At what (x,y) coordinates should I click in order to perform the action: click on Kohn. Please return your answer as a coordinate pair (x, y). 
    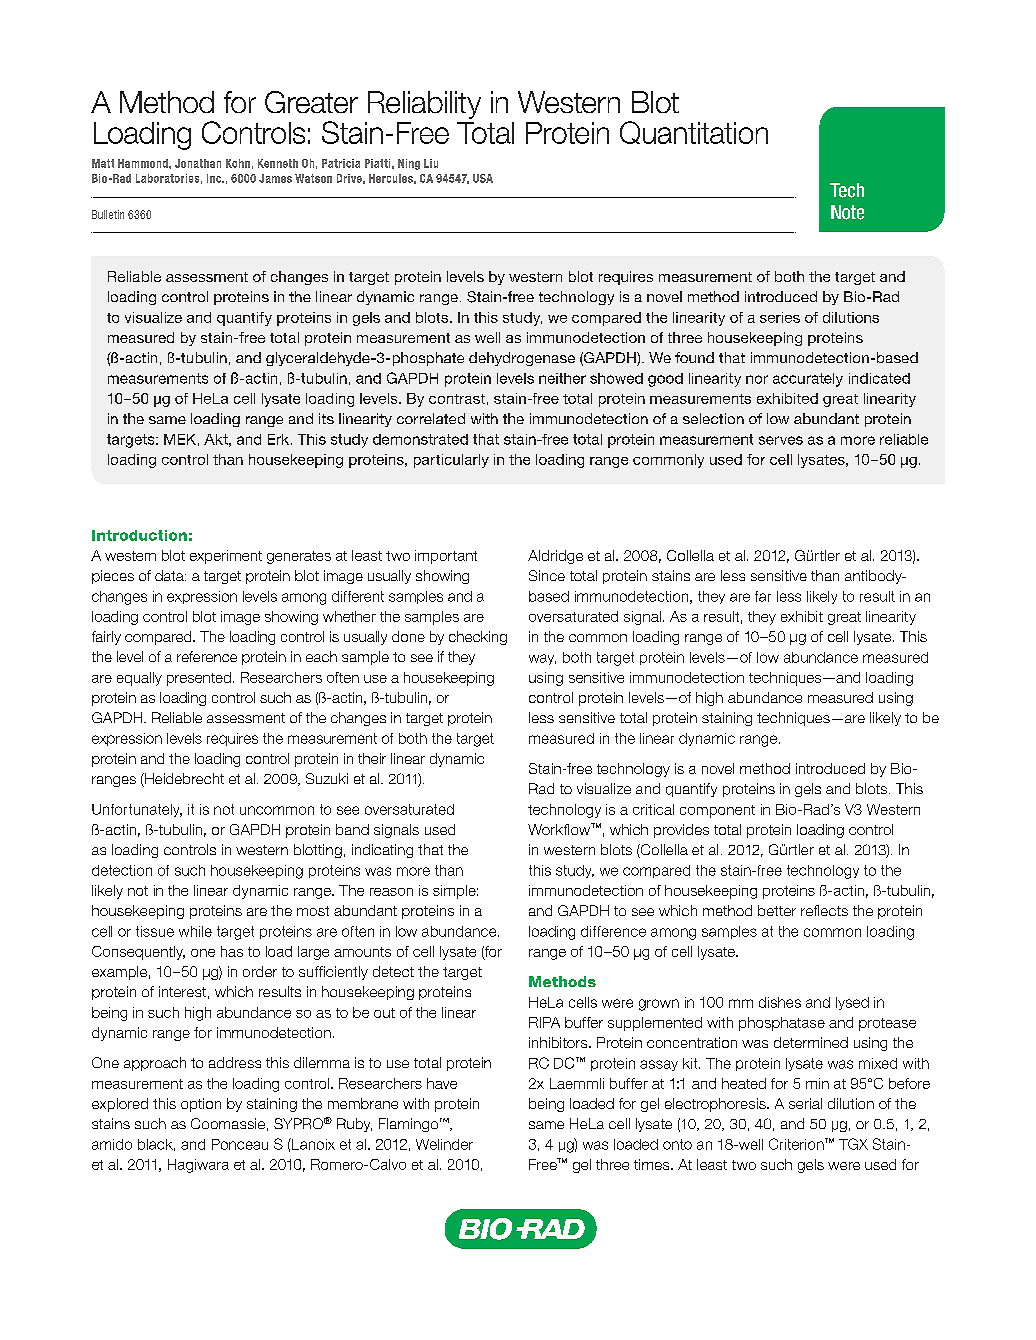
    Looking at the image, I should click on (238, 163).
